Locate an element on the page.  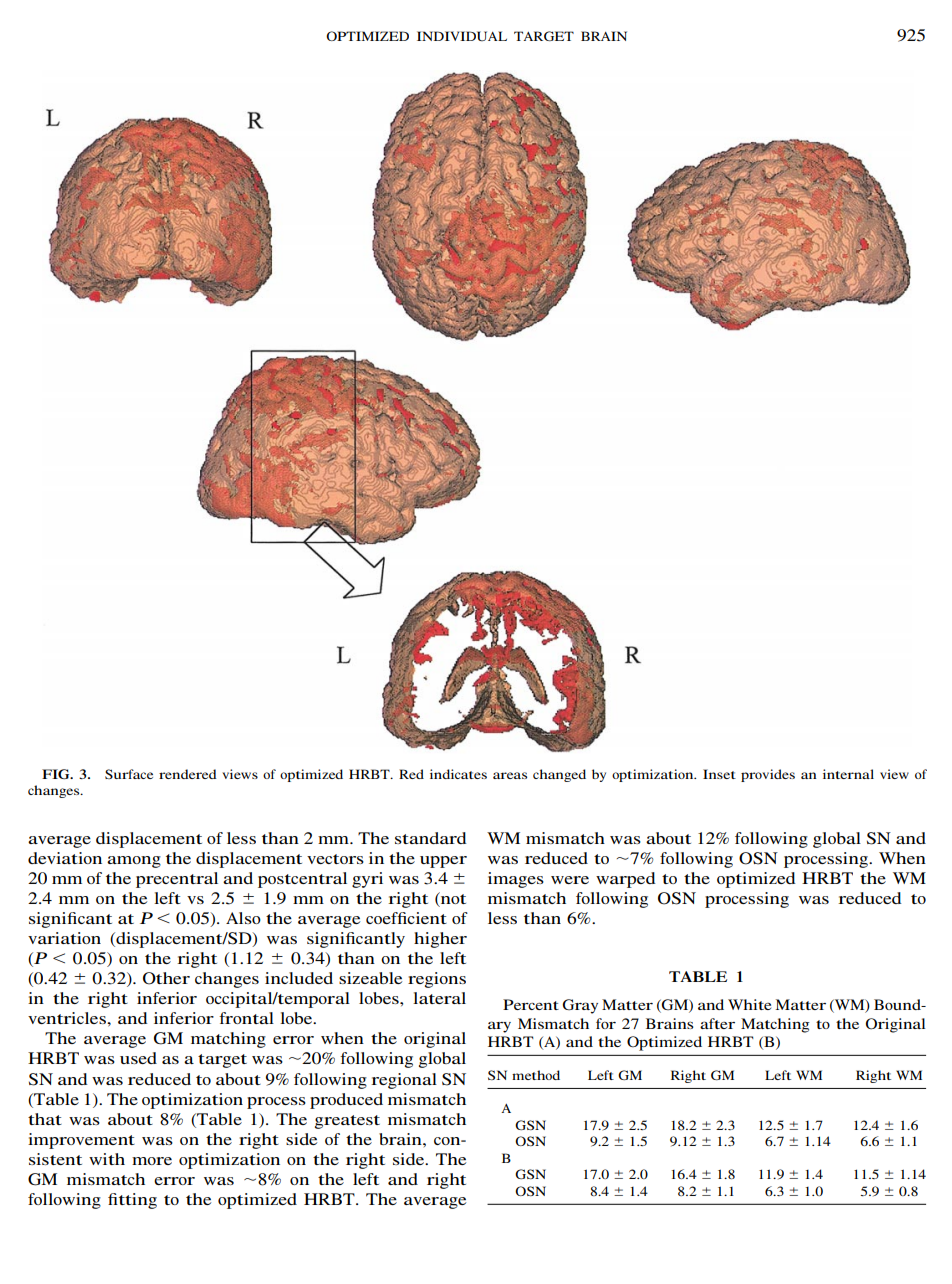
provides is located at coordinates (768, 775).
